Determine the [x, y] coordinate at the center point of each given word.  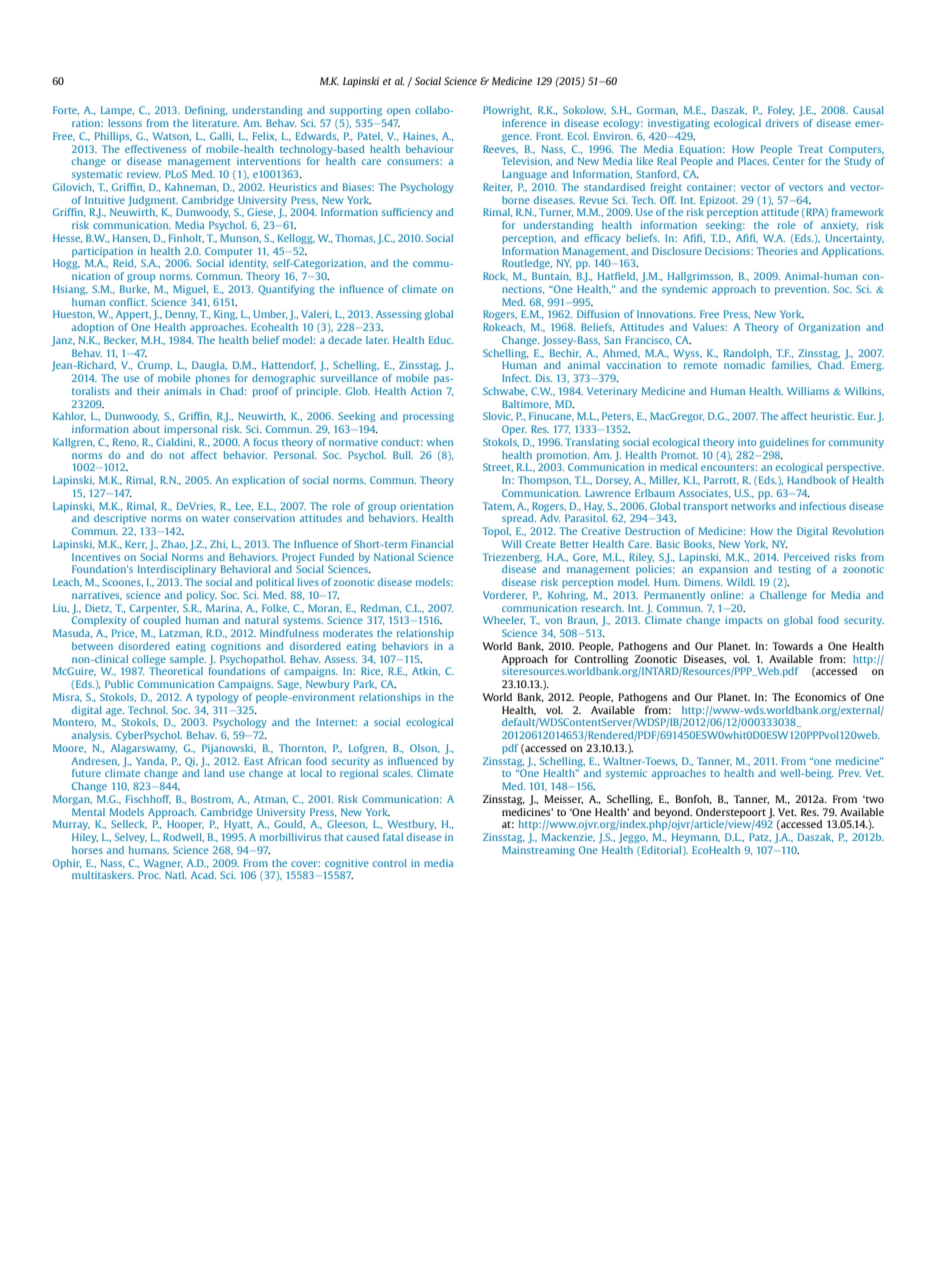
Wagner [163, 864]
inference [524, 123]
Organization [829, 328]
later [377, 340]
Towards [792, 646]
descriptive [120, 519]
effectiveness [155, 149]
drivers [782, 123]
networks [753, 506]
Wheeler [504, 620]
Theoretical [176, 671]
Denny [181, 315]
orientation [426, 506]
